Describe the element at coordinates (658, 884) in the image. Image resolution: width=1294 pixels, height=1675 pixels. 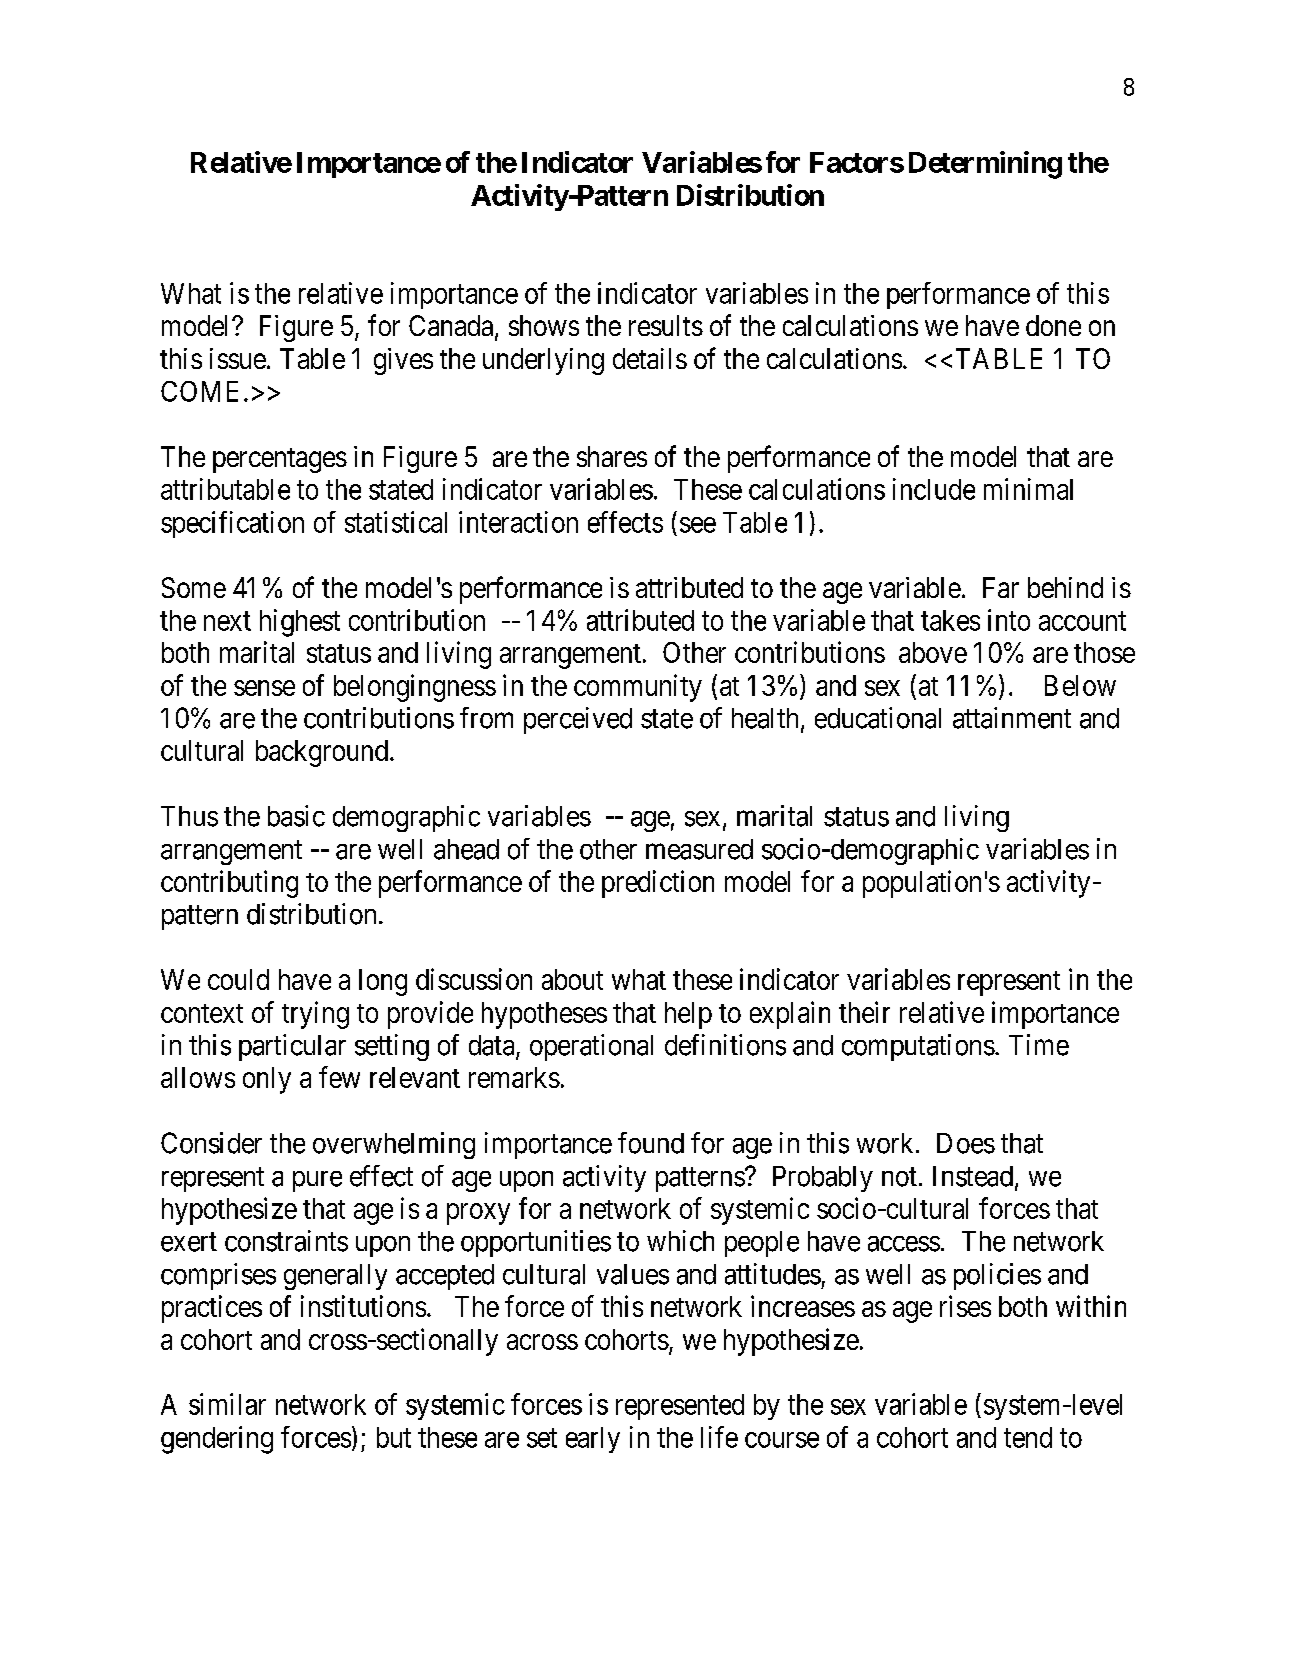
I see `prediction` at that location.
